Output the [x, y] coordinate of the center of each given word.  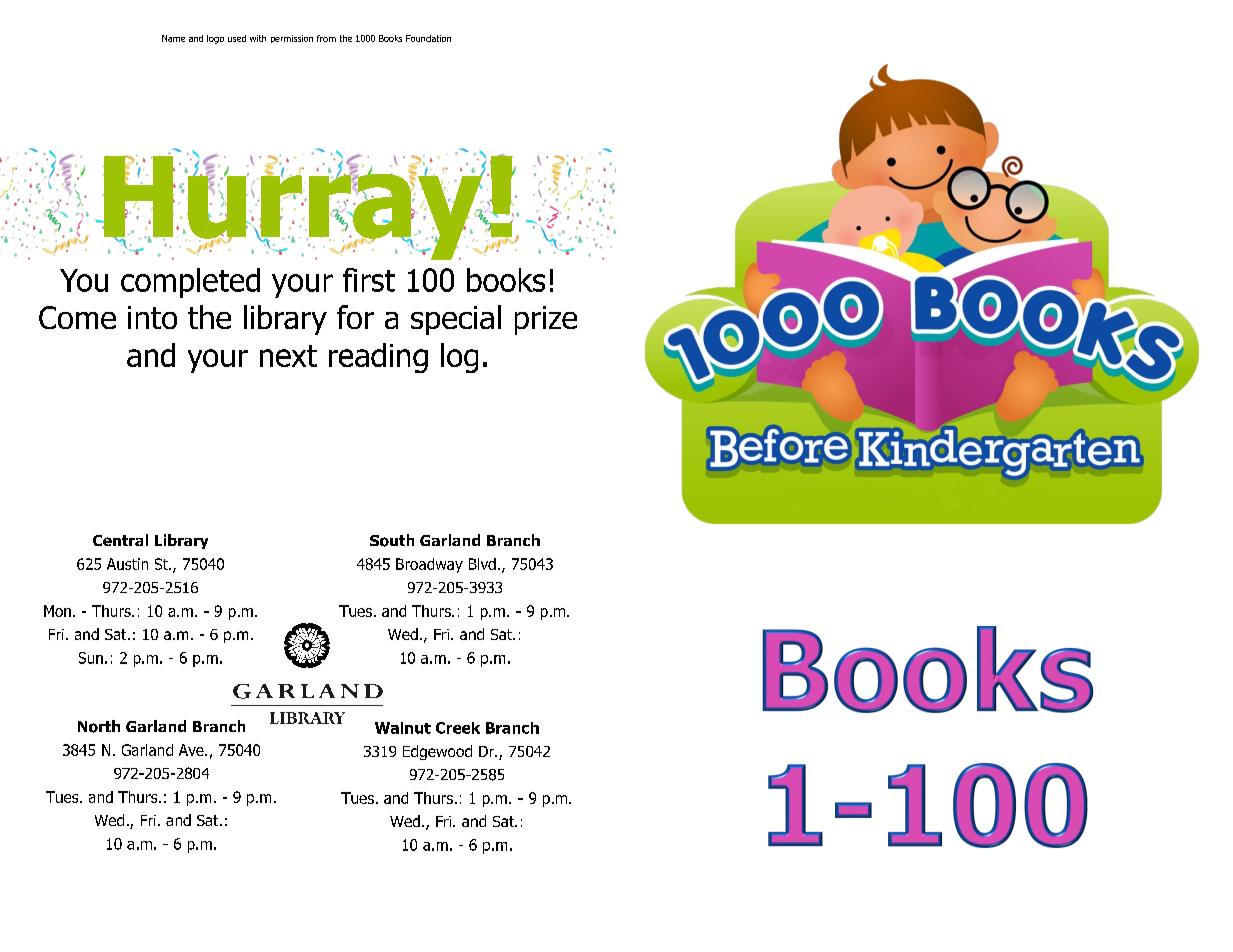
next [288, 356]
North [99, 726]
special [456, 320]
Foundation [428, 38]
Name [173, 38]
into [152, 317]
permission [292, 39]
